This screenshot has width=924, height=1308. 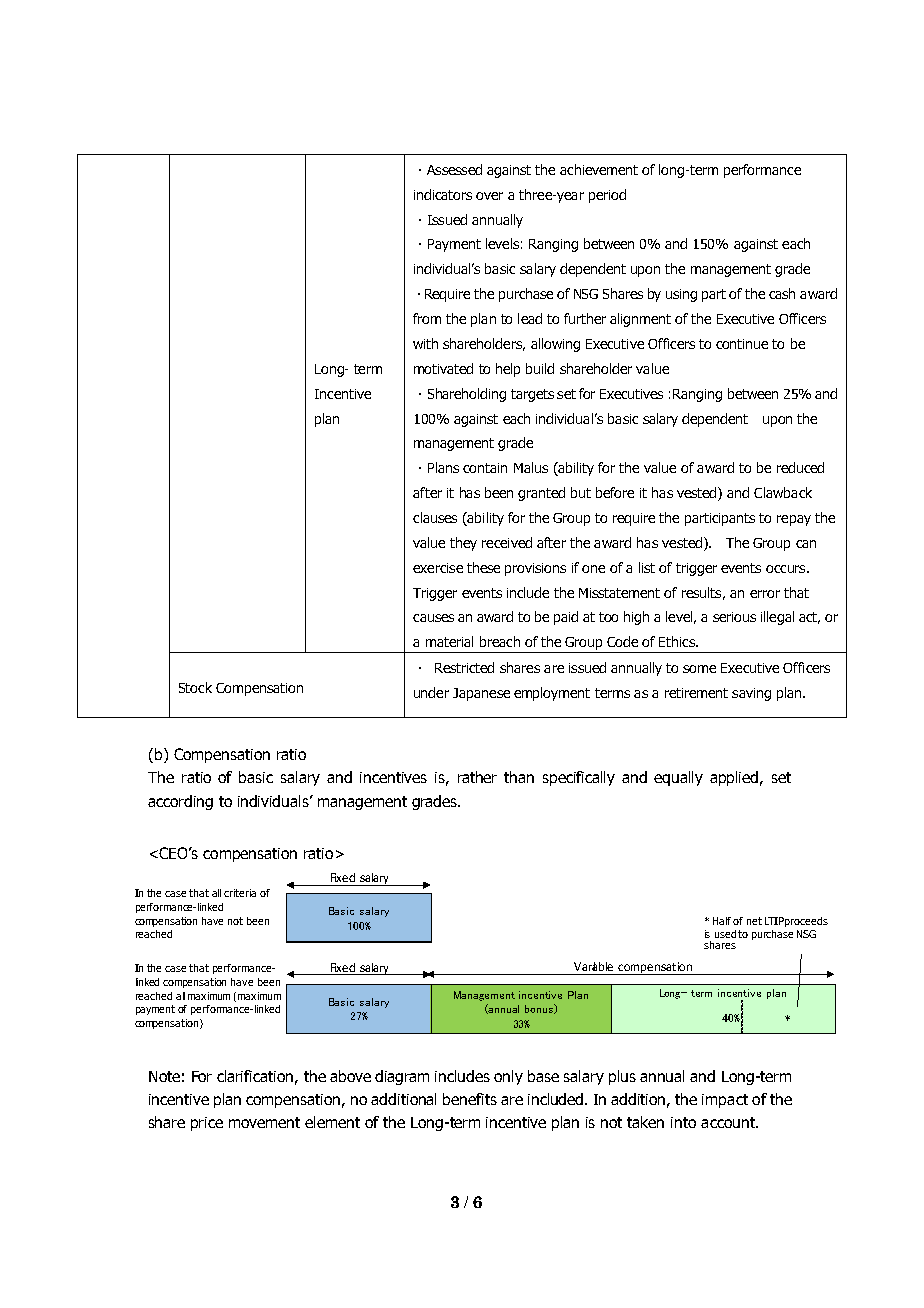 What do you see at coordinates (195, 687) in the screenshot?
I see `Stock` at bounding box center [195, 687].
